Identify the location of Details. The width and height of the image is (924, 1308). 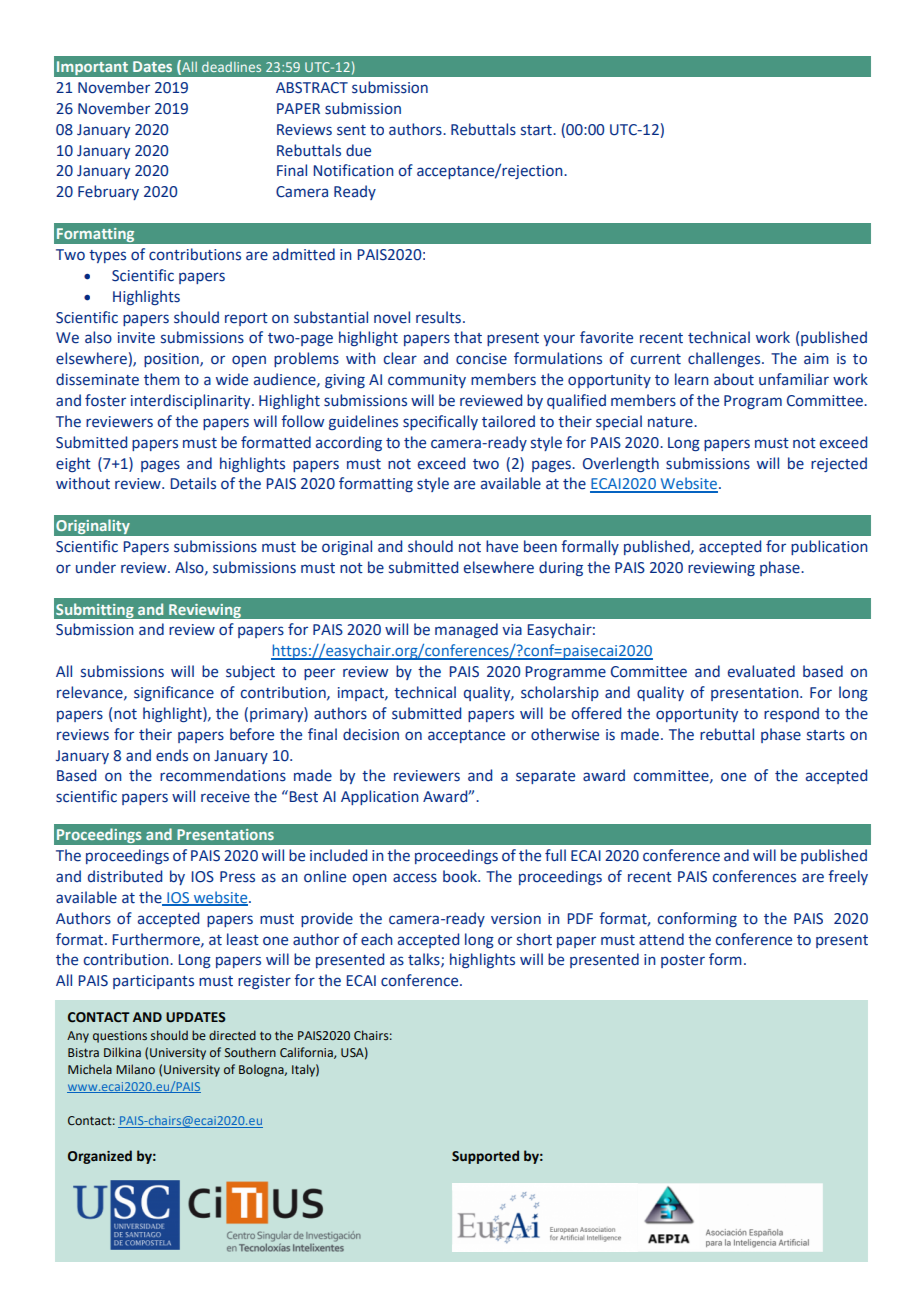
(193, 483).
